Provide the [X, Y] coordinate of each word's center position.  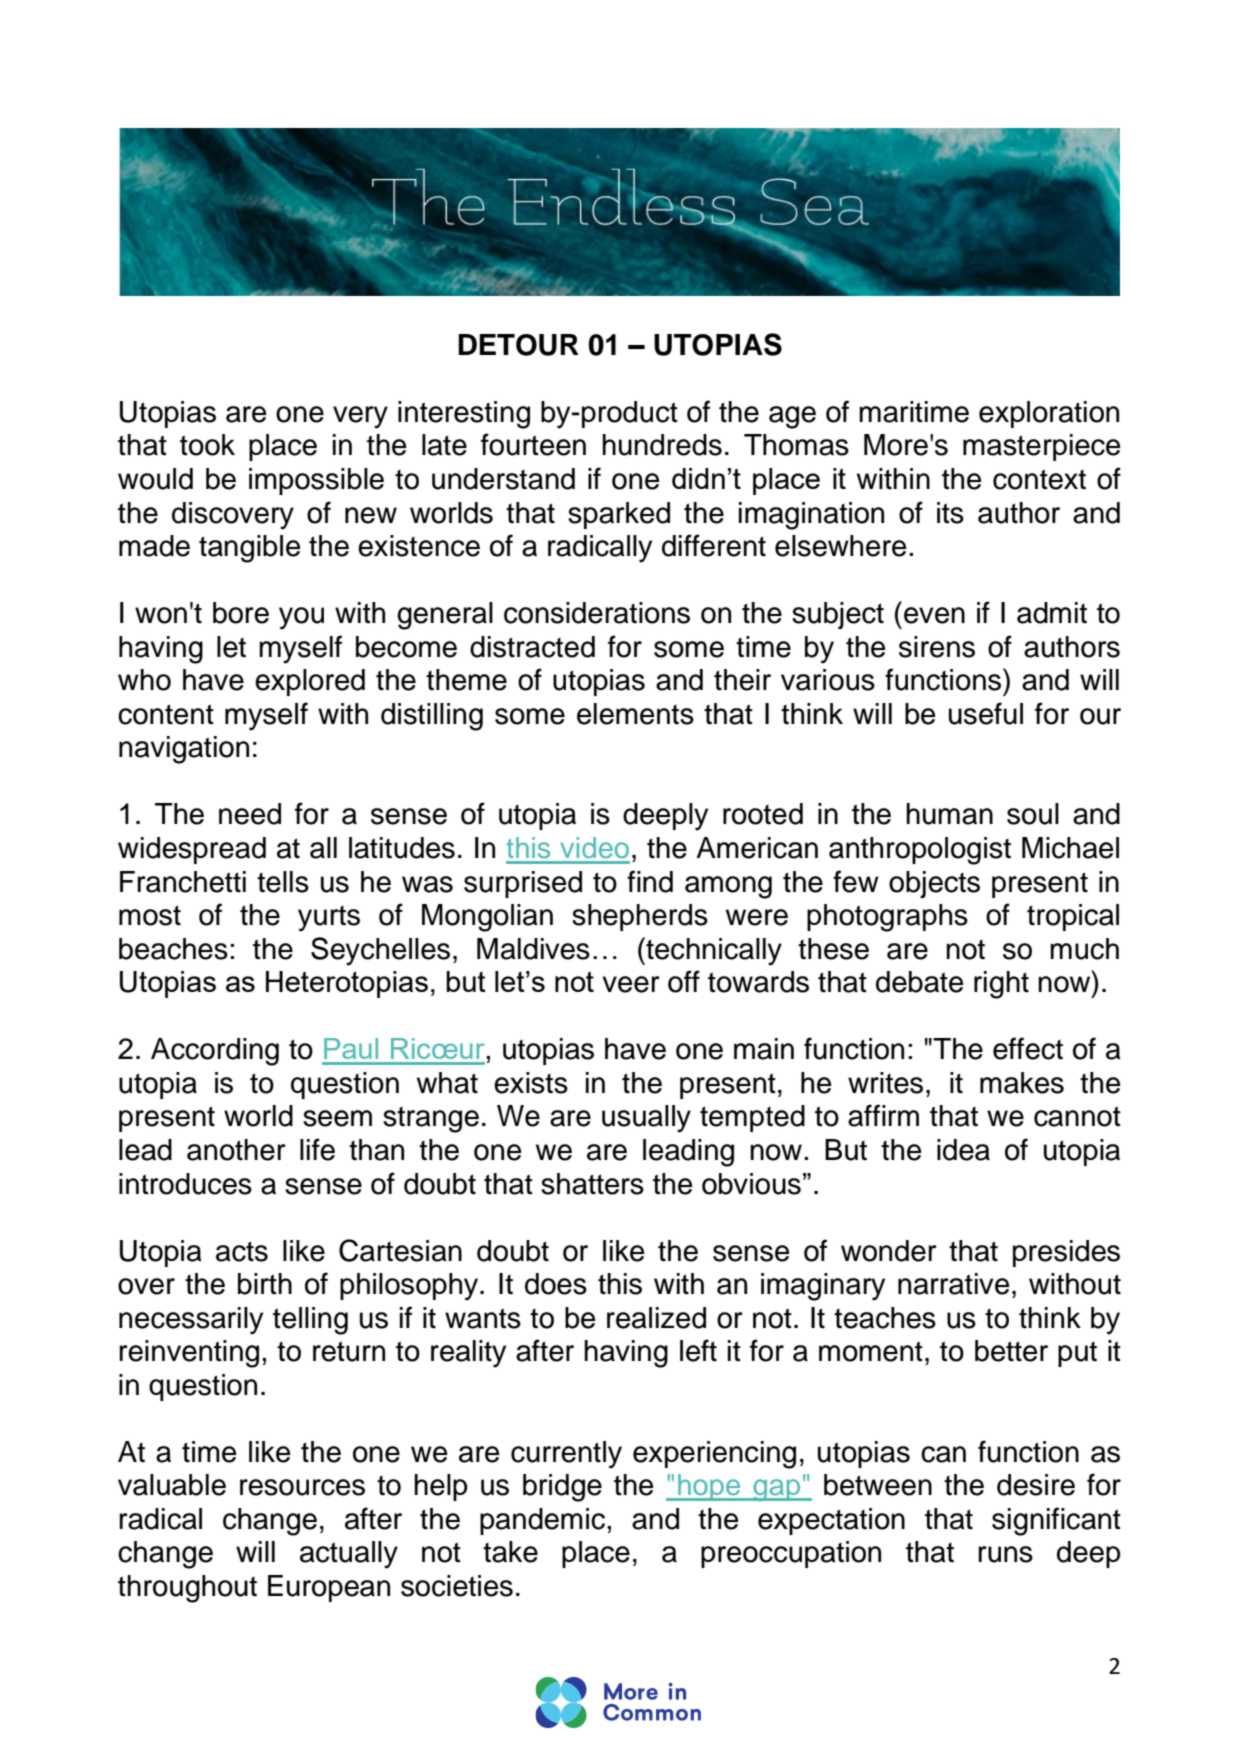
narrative [954, 1284]
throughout [187, 1589]
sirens [937, 647]
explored [310, 682]
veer [631, 984]
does [556, 1284]
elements [635, 714]
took [207, 445]
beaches [173, 949]
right [1001, 985]
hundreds [662, 445]
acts [242, 1251]
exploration [1049, 414]
